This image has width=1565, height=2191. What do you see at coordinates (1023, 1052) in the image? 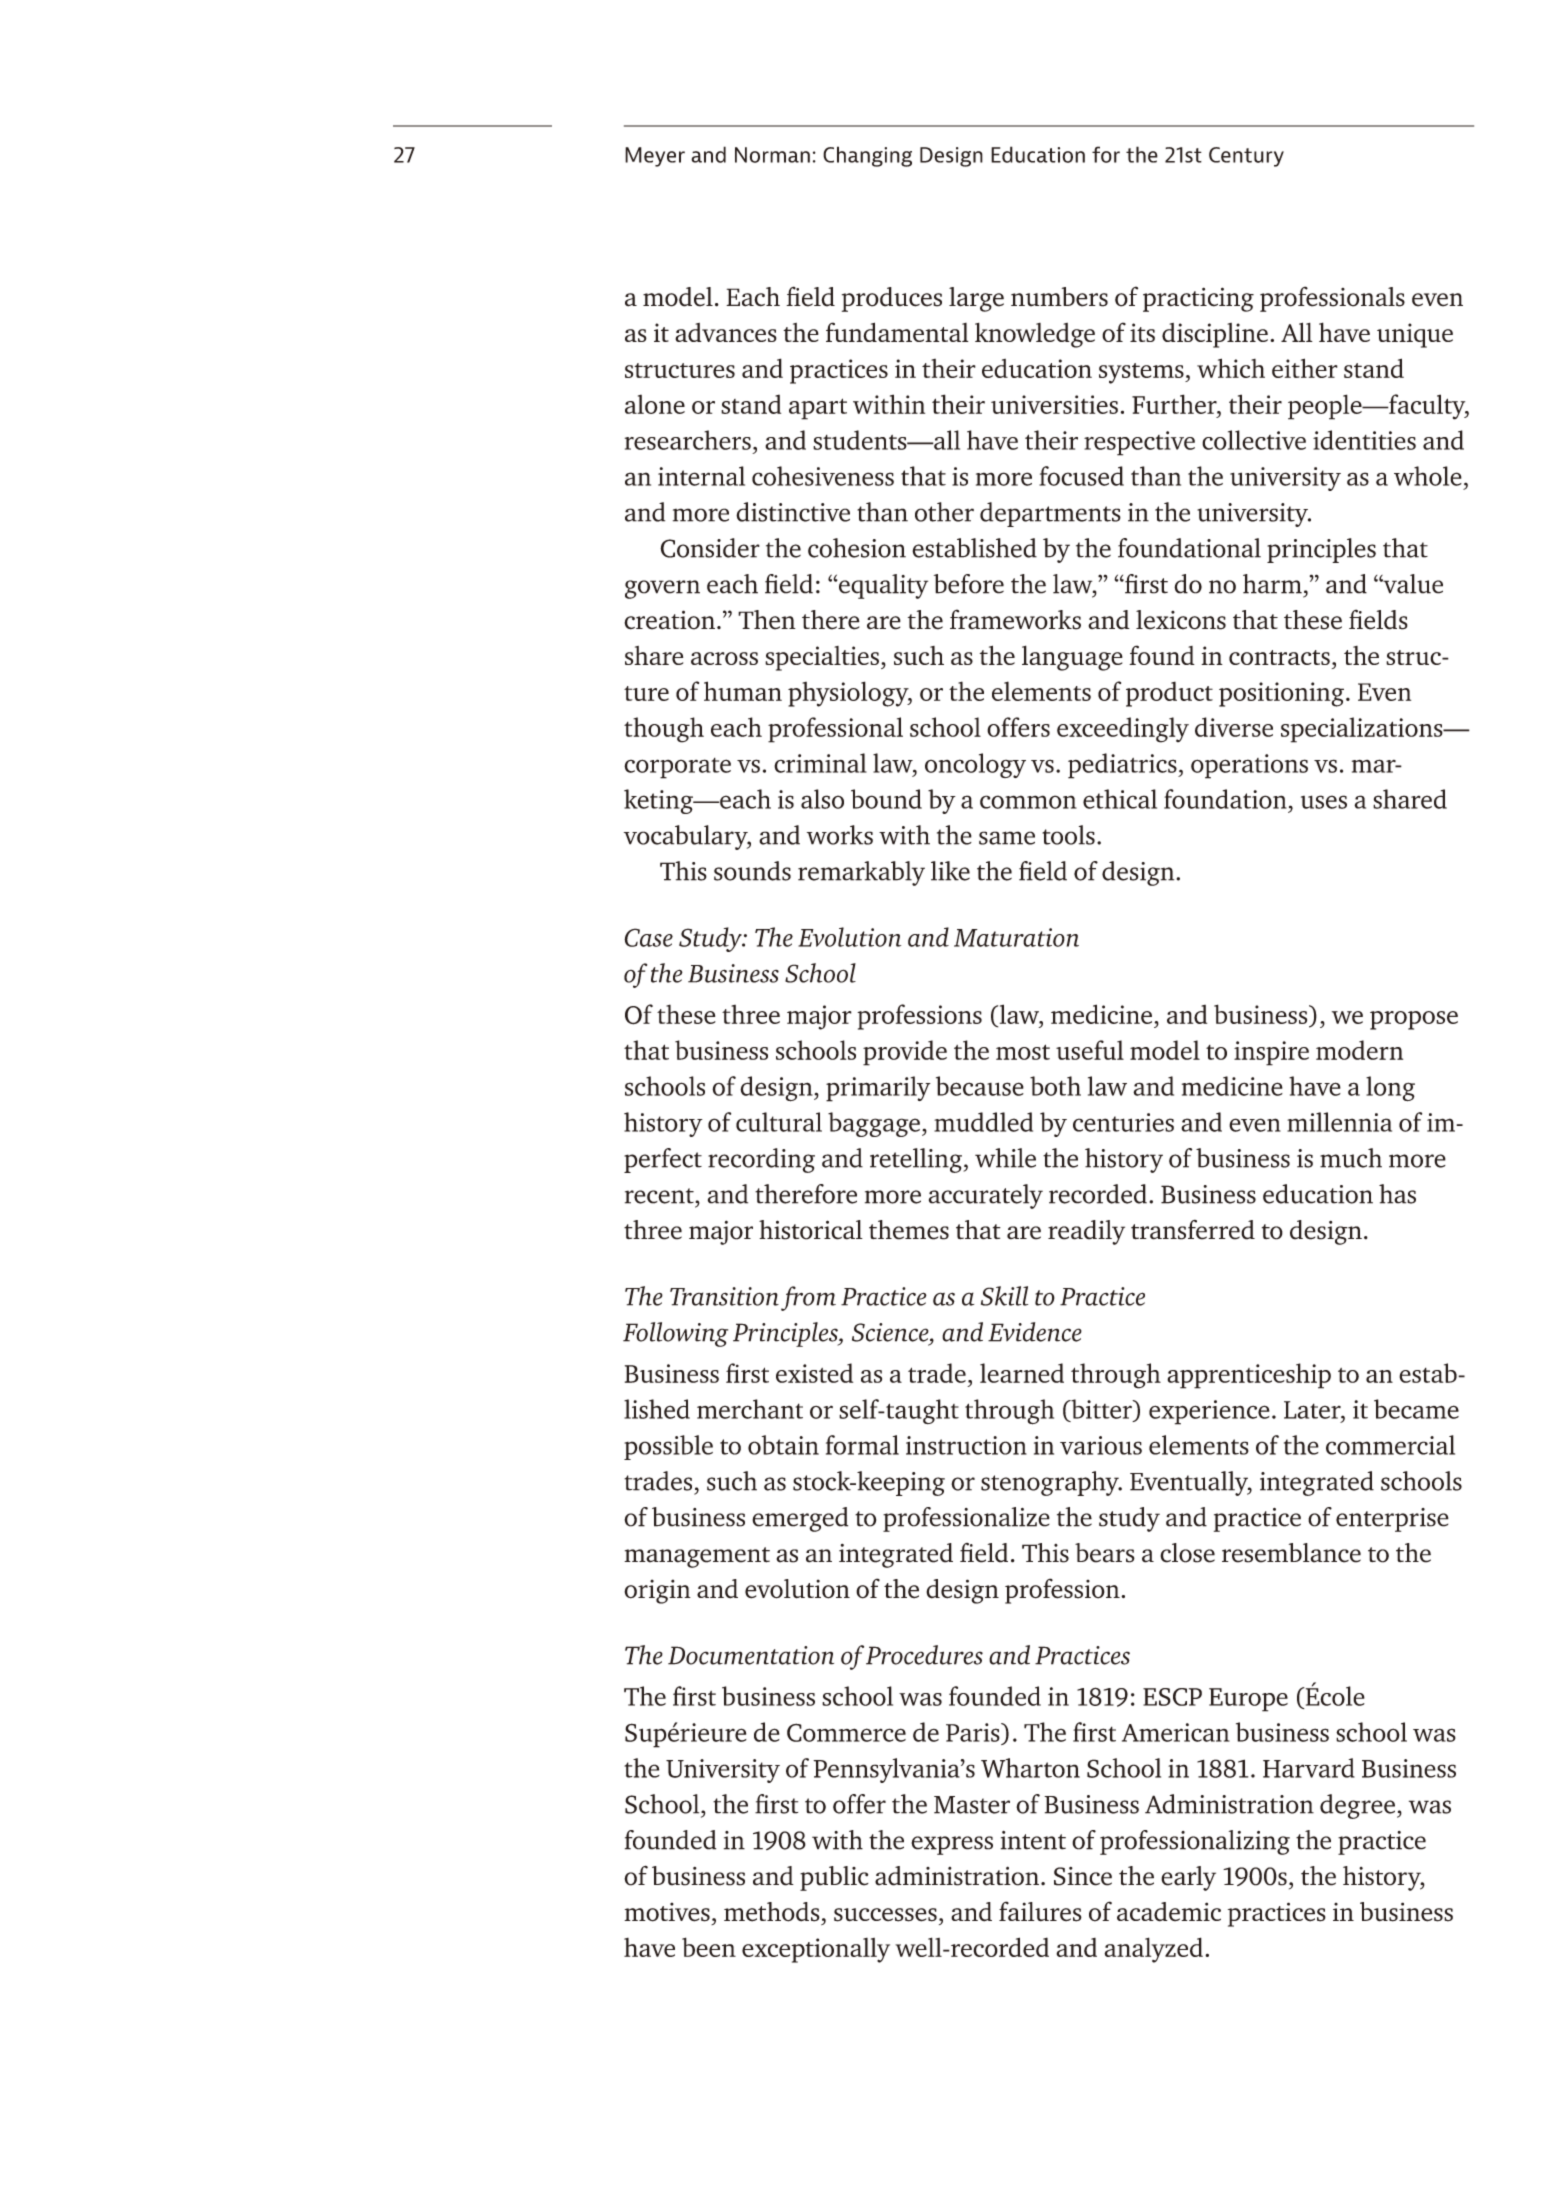
I see `most` at bounding box center [1023, 1052].
